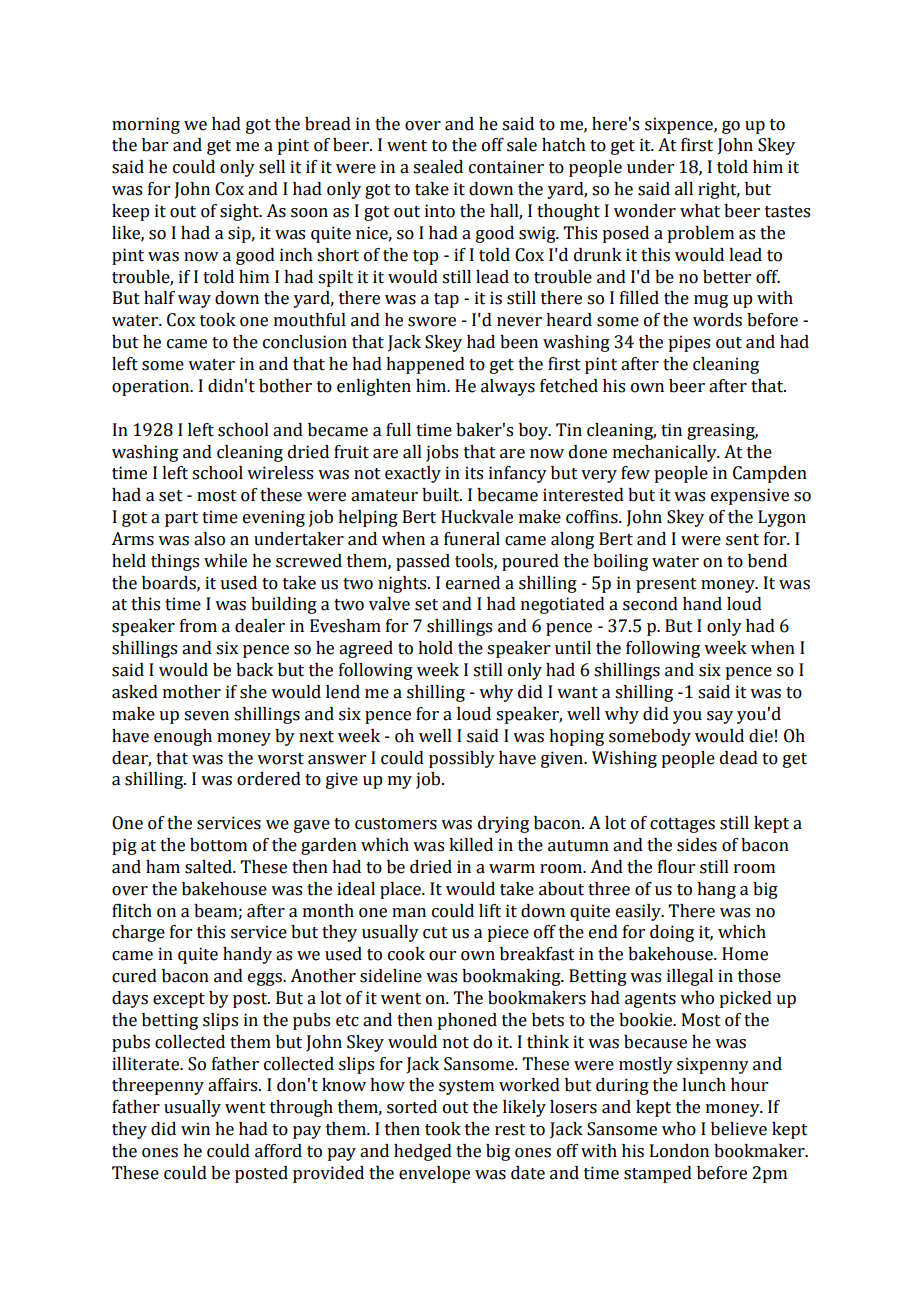 This image has width=924, height=1308. I want to click on afford, so click(278, 1151).
